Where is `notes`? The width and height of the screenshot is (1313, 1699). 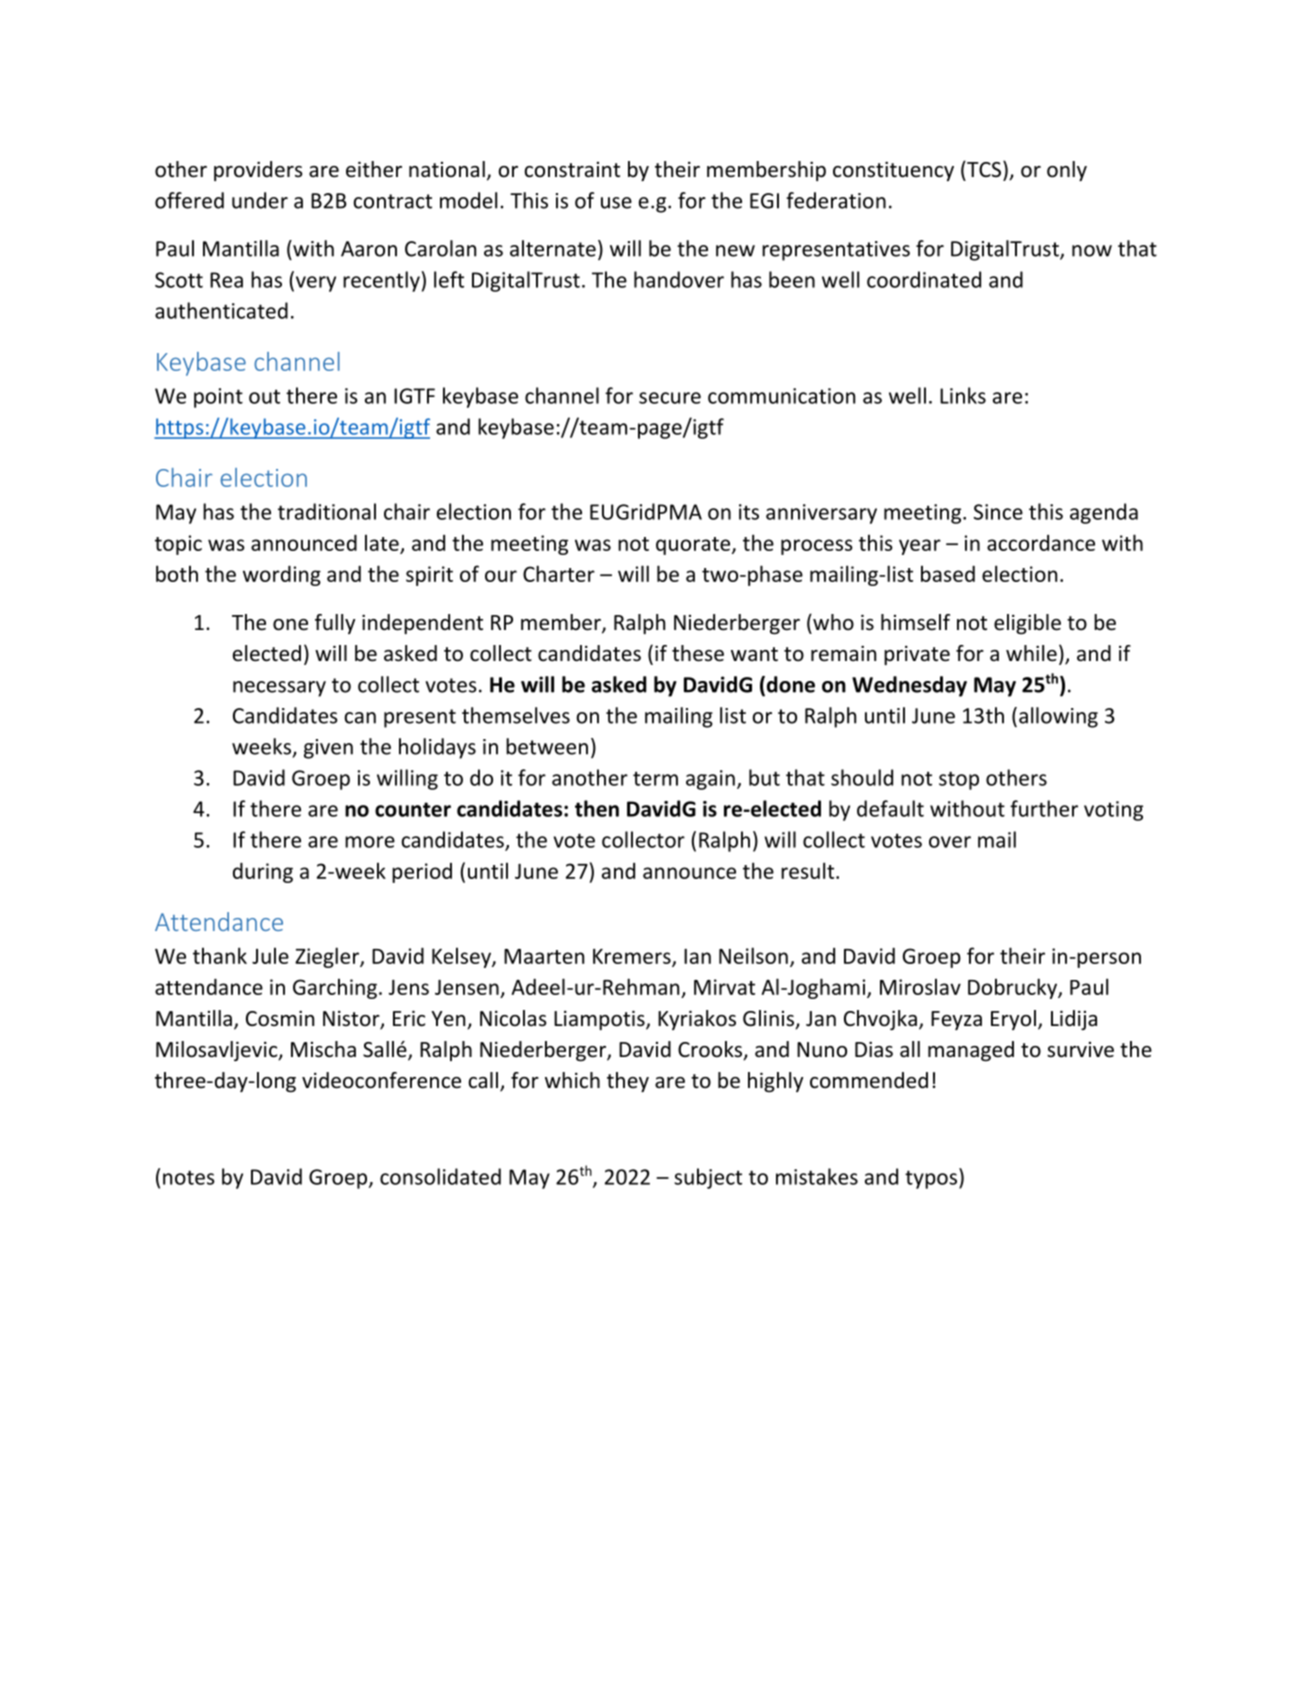 notes is located at coordinates (189, 1177).
